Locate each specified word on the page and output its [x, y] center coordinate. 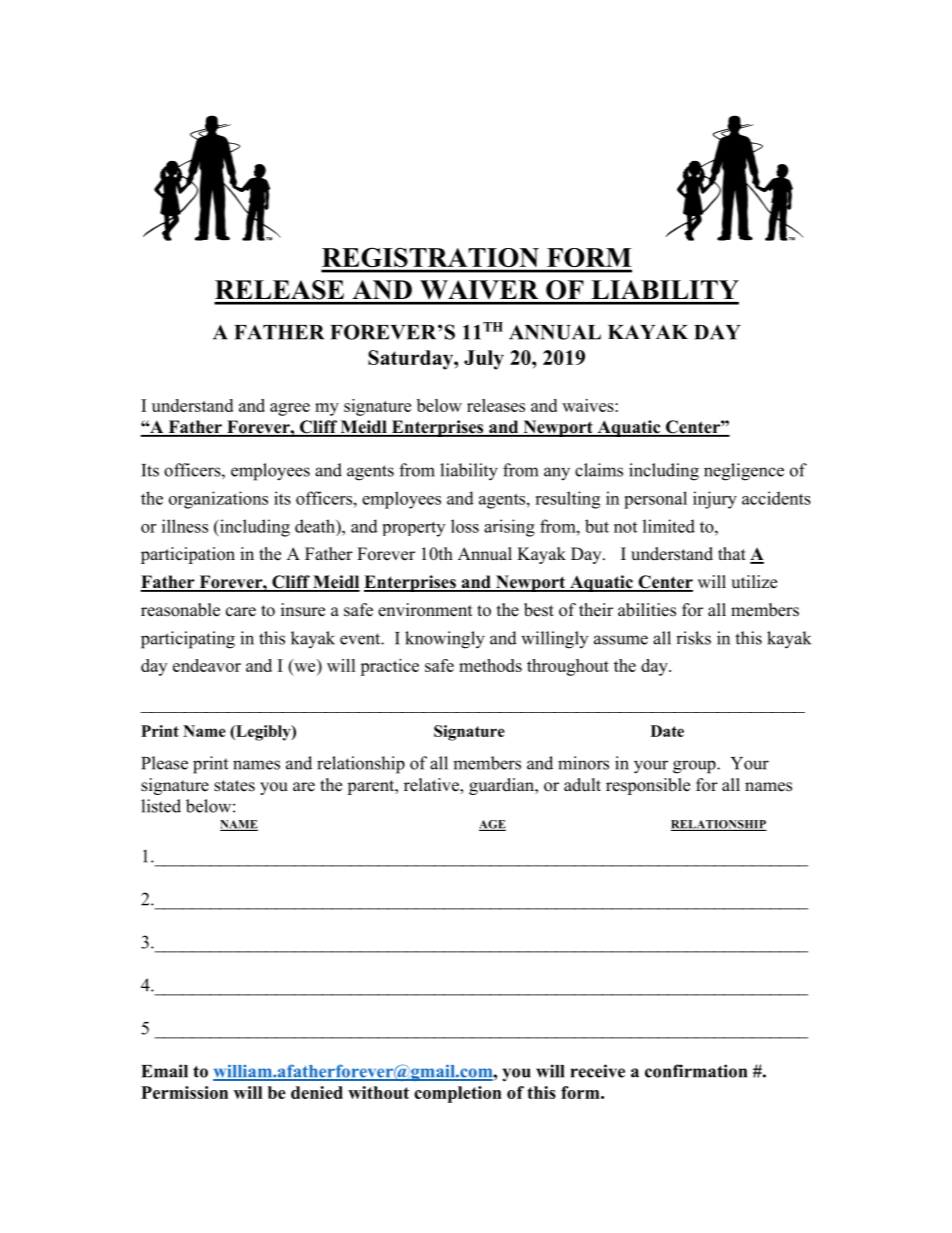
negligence [744, 472]
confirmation [696, 1071]
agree [290, 409]
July [484, 360]
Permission [184, 1092]
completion [458, 1094]
